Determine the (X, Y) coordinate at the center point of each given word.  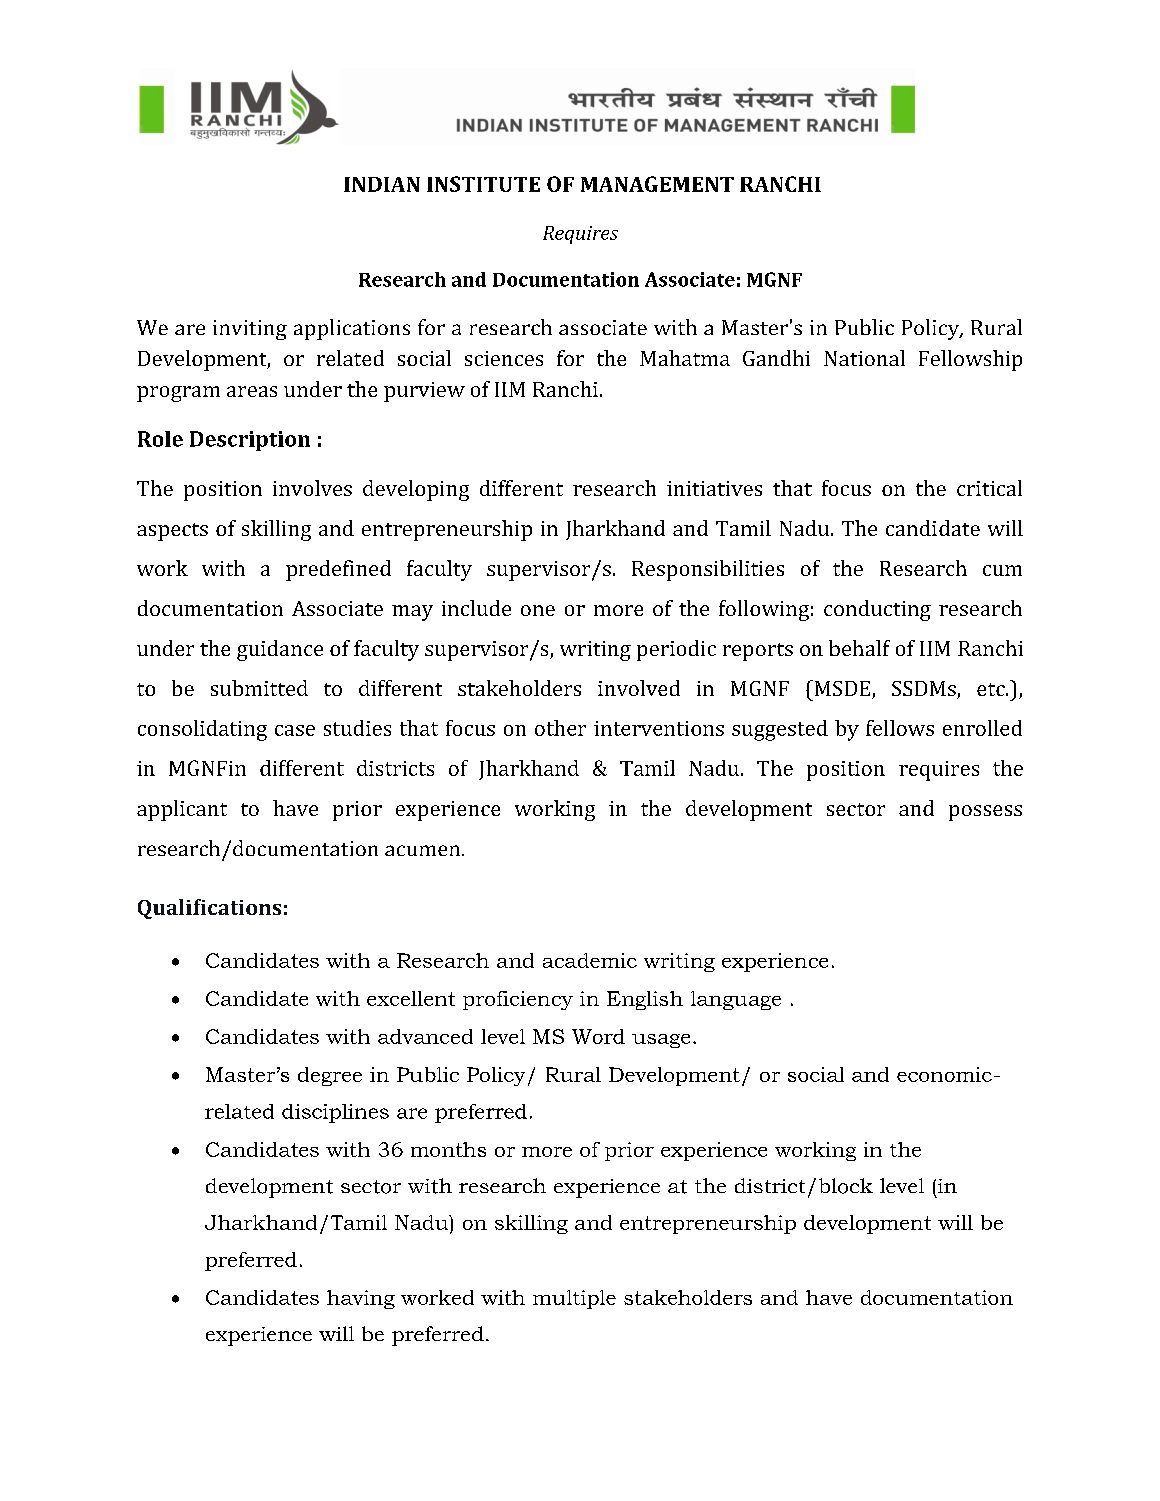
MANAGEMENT (657, 184)
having (361, 1299)
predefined (338, 570)
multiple (574, 1299)
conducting (877, 610)
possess (985, 813)
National (864, 358)
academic (590, 960)
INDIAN (382, 184)
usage (661, 1041)
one (538, 610)
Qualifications (209, 909)
